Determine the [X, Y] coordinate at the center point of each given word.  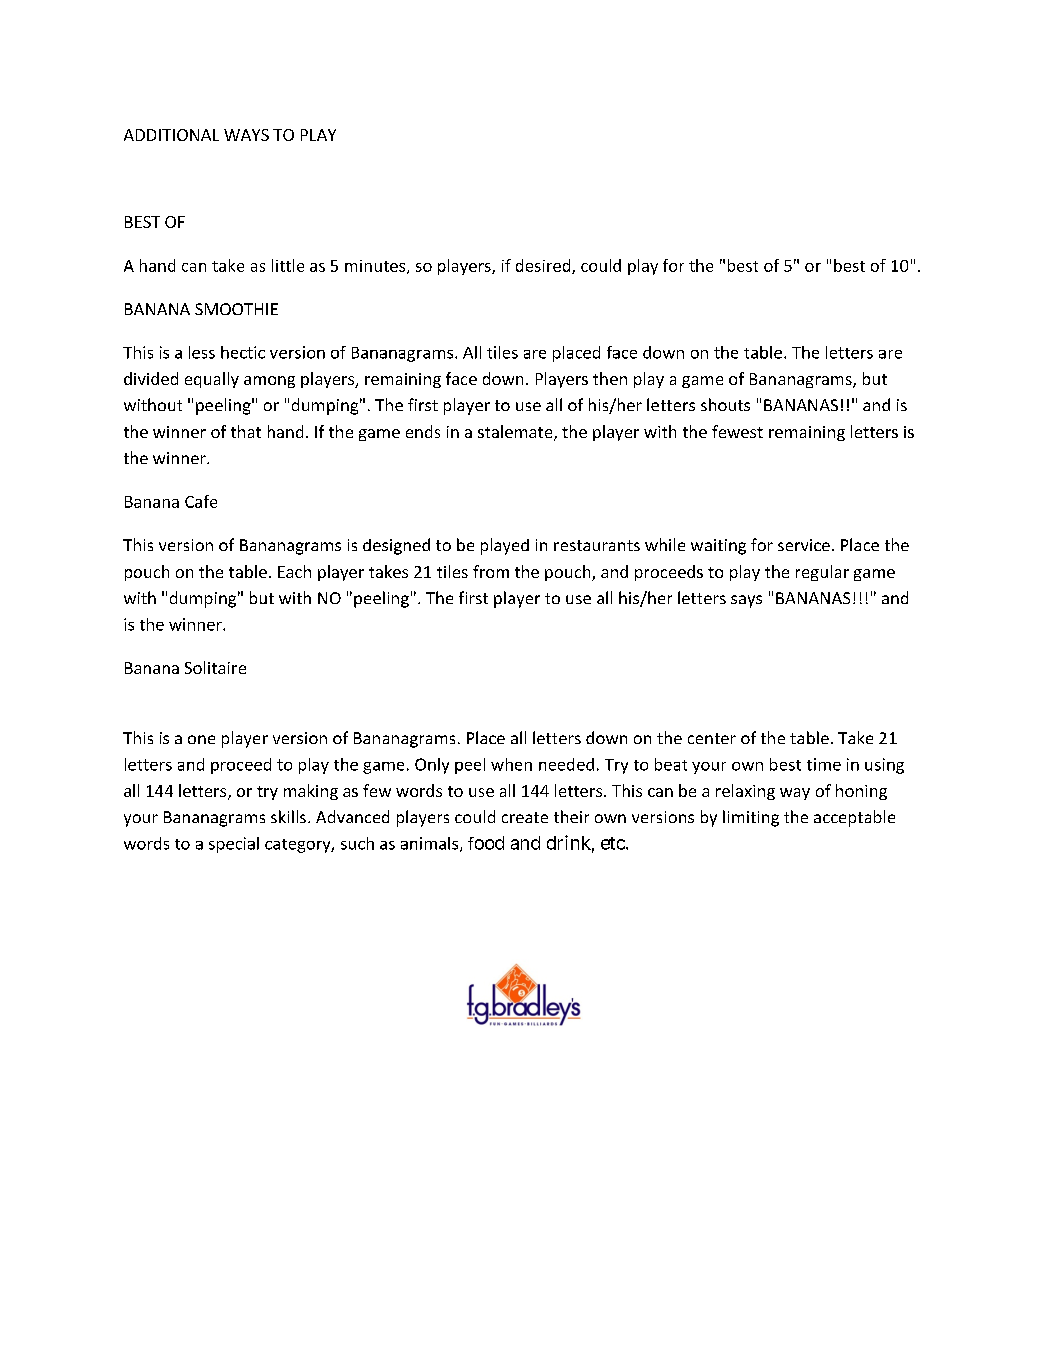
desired [544, 266]
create [525, 817]
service [804, 545]
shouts [725, 404]
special [234, 845]
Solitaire [215, 667]
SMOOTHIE [236, 309]
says [746, 601]
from [491, 571]
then [610, 378]
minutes [376, 267]
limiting [751, 818]
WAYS [246, 135]
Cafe [201, 501]
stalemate [516, 433]
